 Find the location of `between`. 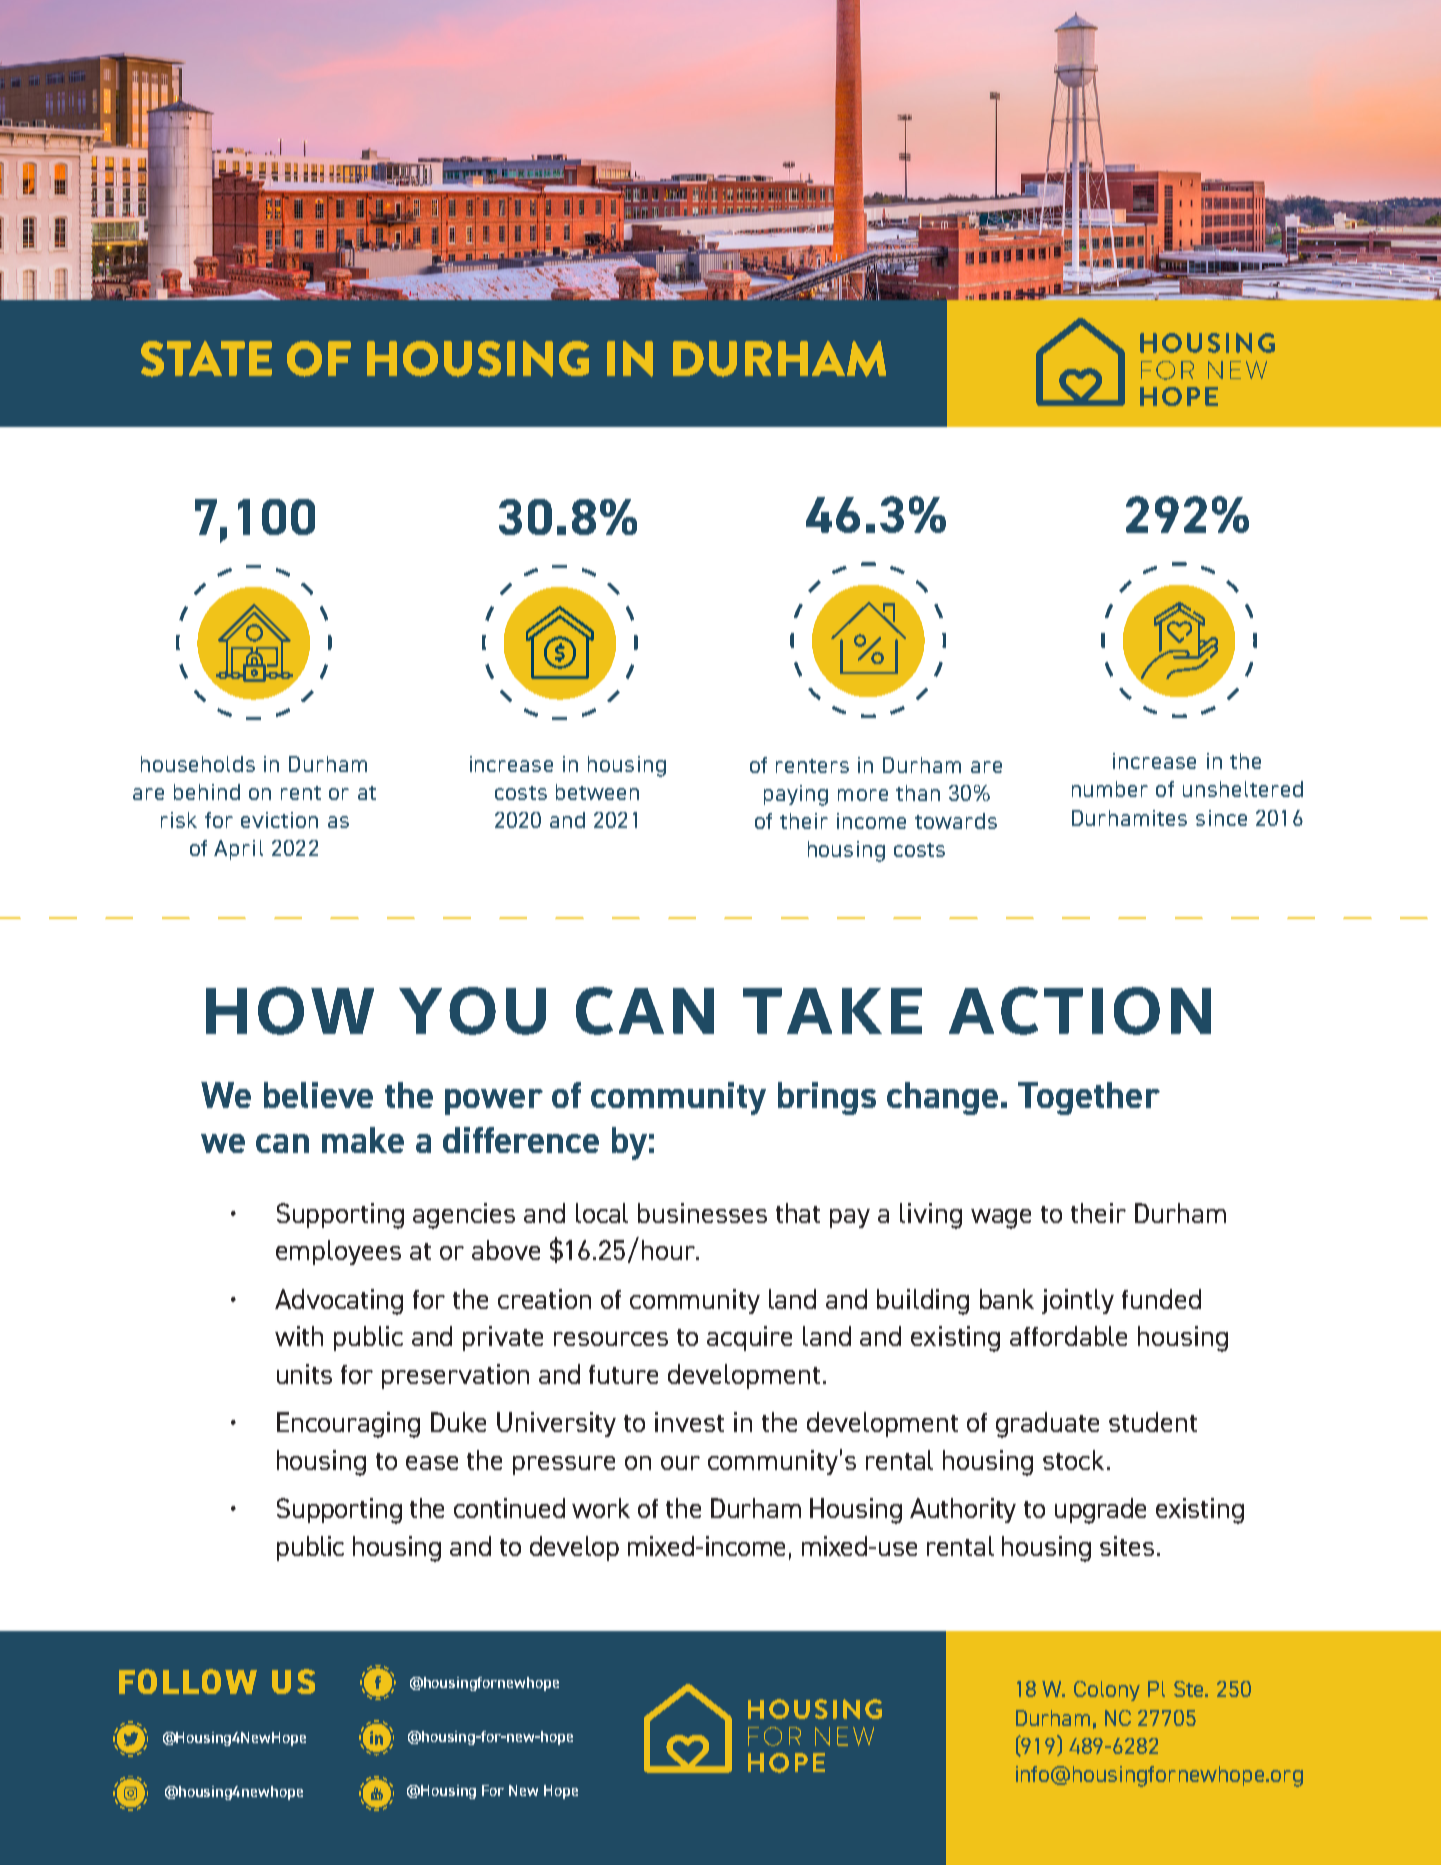

between is located at coordinates (597, 792).
